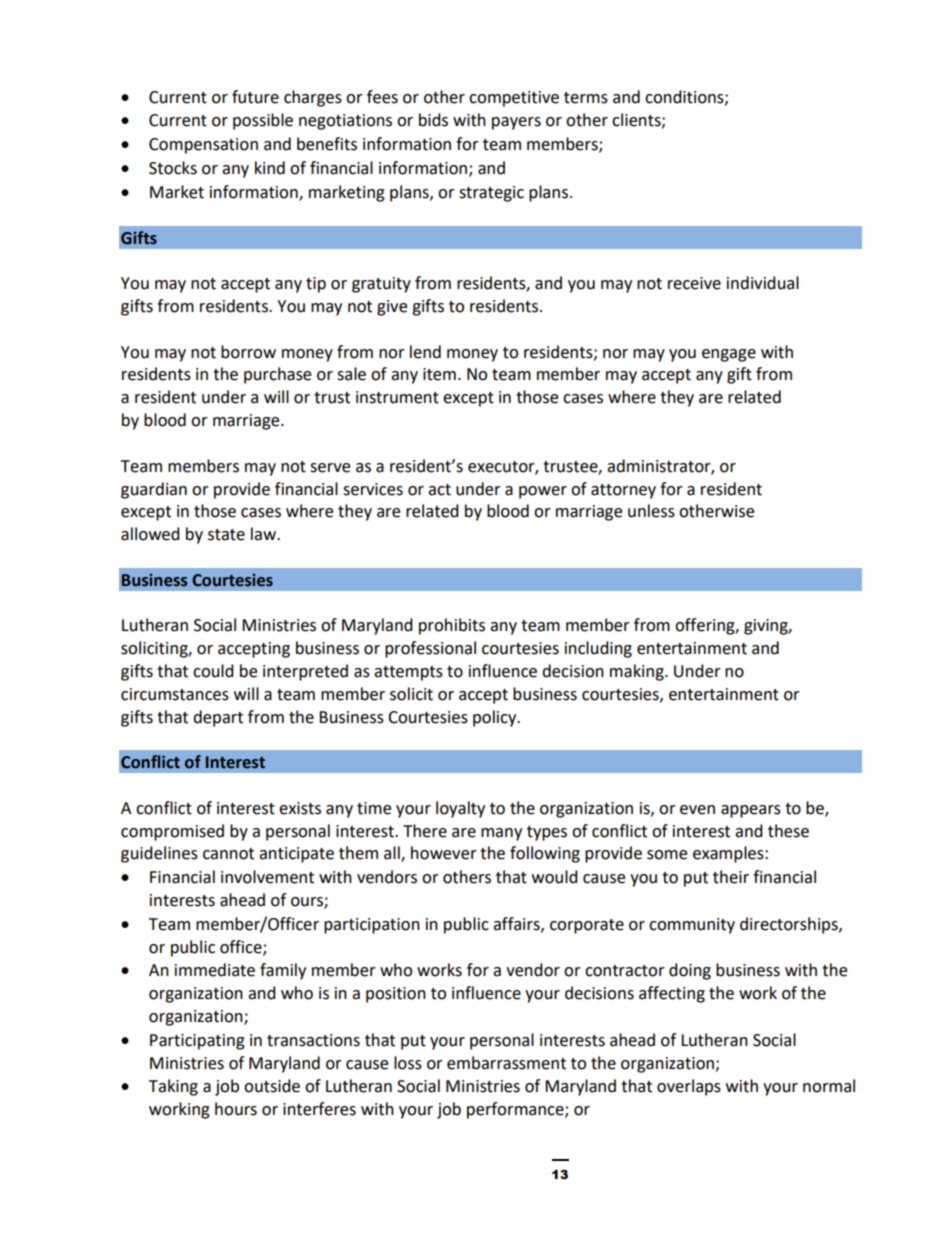 The width and height of the screenshot is (952, 1233). I want to click on many, so click(501, 834).
